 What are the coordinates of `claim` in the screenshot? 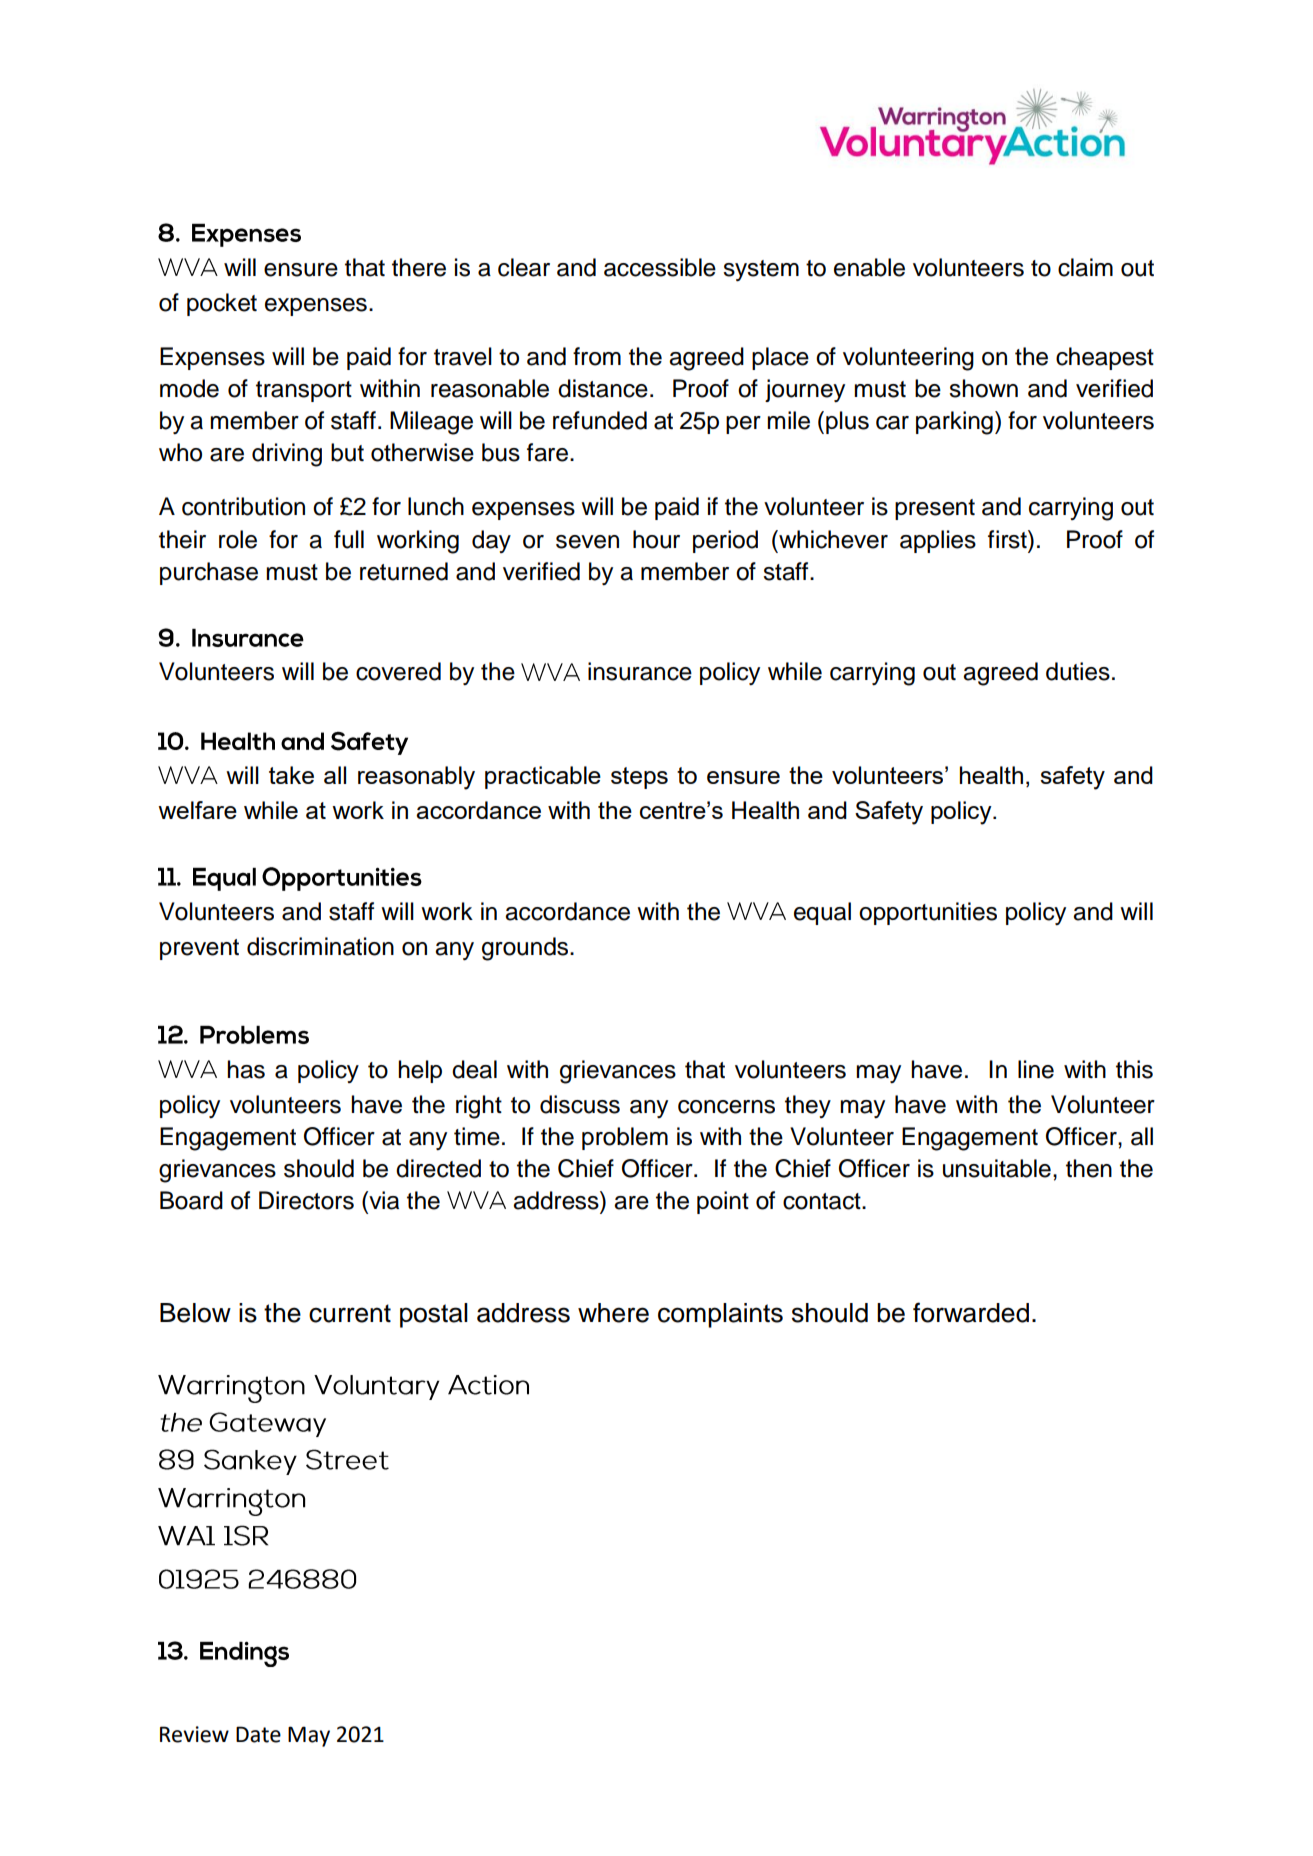 It's located at (1085, 267).
